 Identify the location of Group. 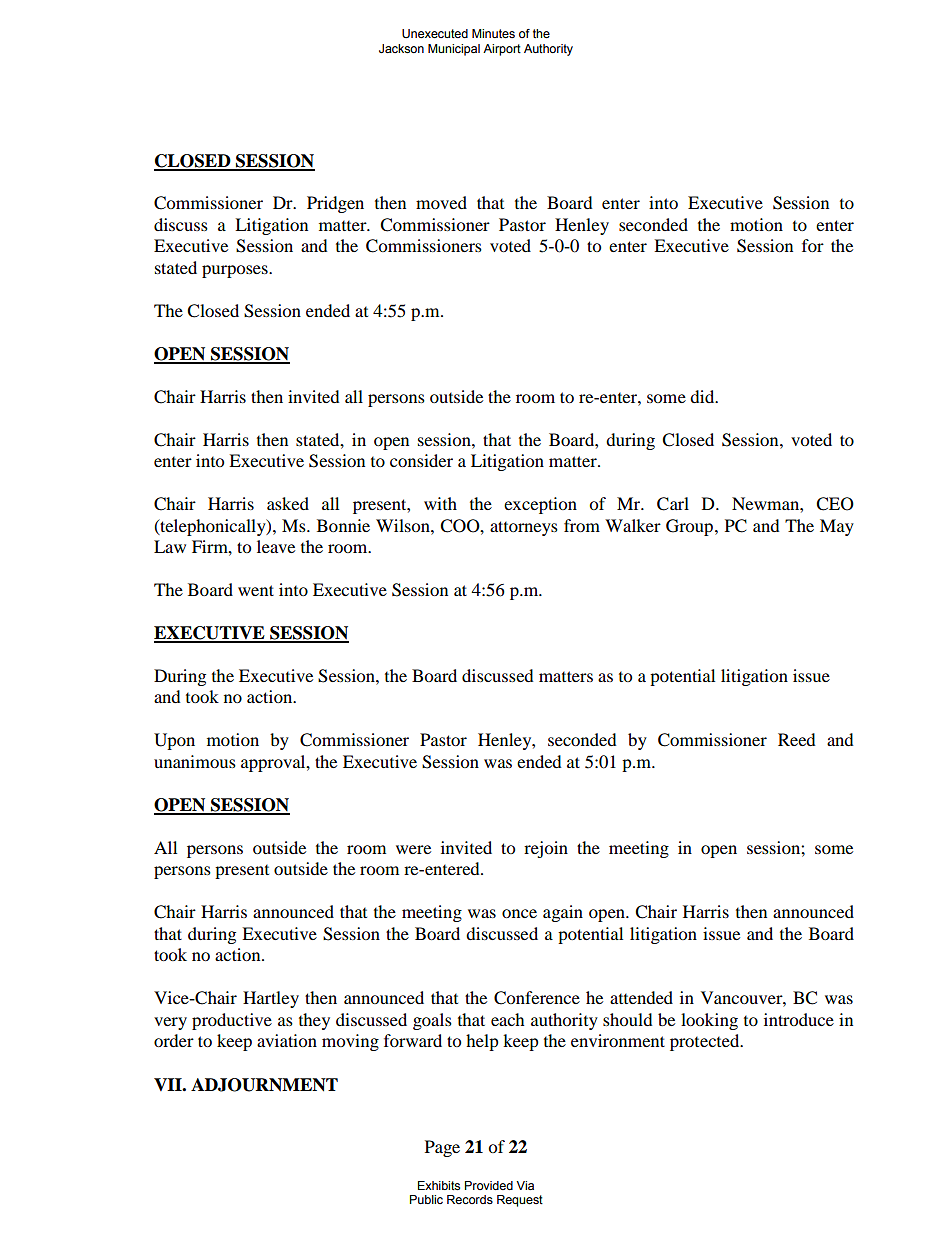
(689, 527).
